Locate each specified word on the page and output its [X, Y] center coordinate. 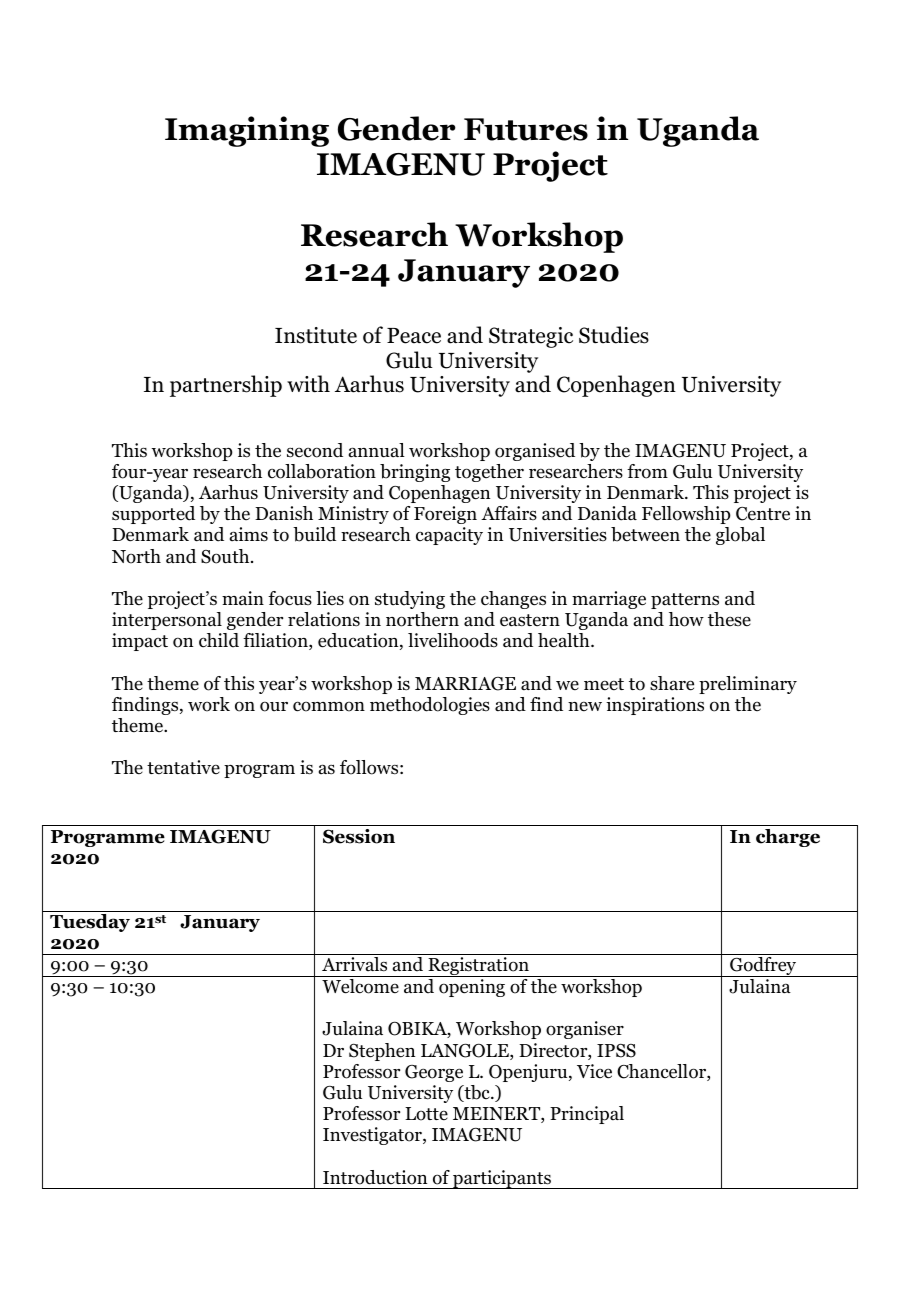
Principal [587, 1115]
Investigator [373, 1136]
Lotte [426, 1114]
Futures [526, 129]
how [686, 619]
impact [140, 642]
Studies [614, 335]
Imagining [247, 131]
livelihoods [453, 640]
